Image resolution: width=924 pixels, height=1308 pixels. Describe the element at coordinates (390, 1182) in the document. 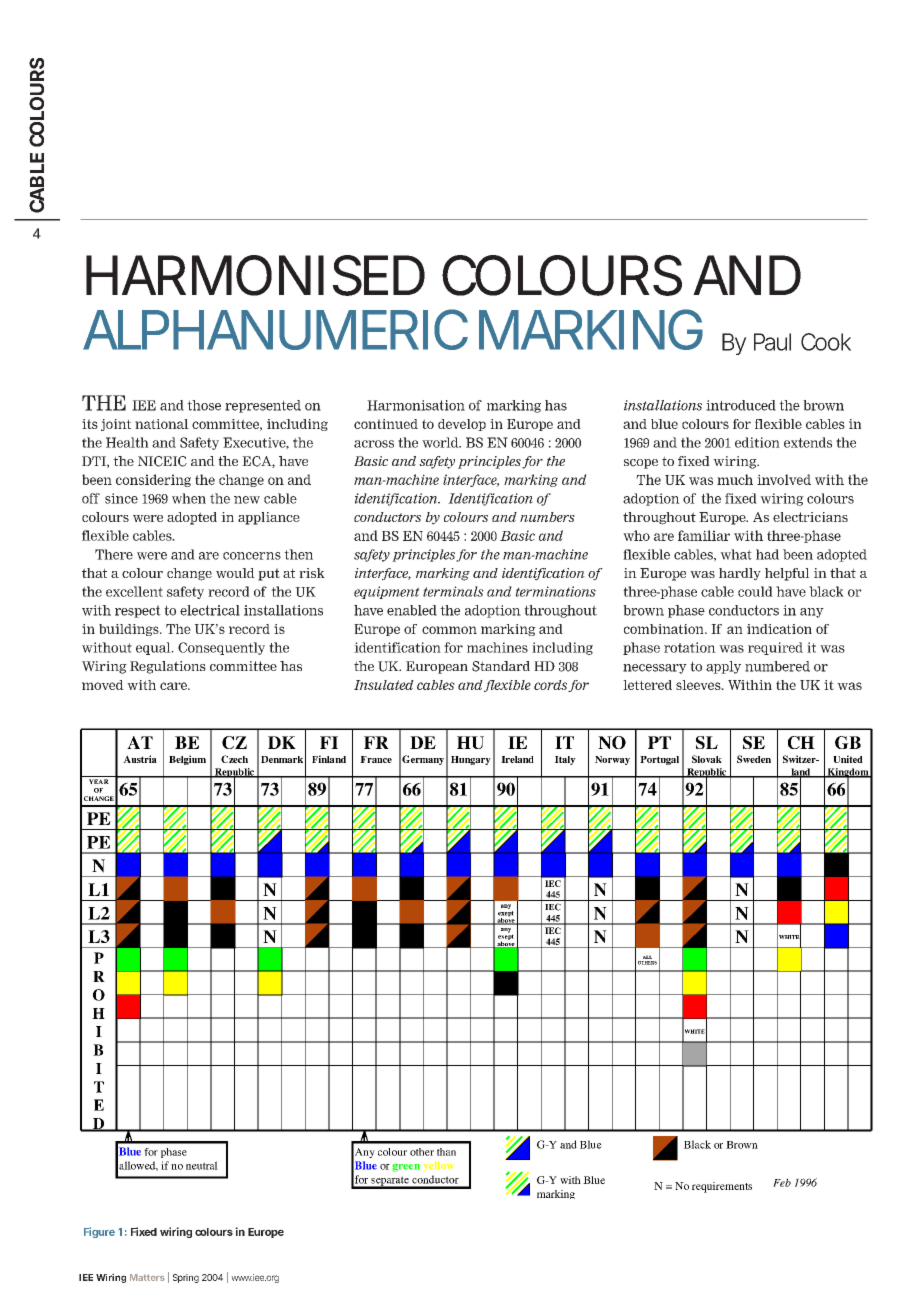

I see `separate` at that location.
